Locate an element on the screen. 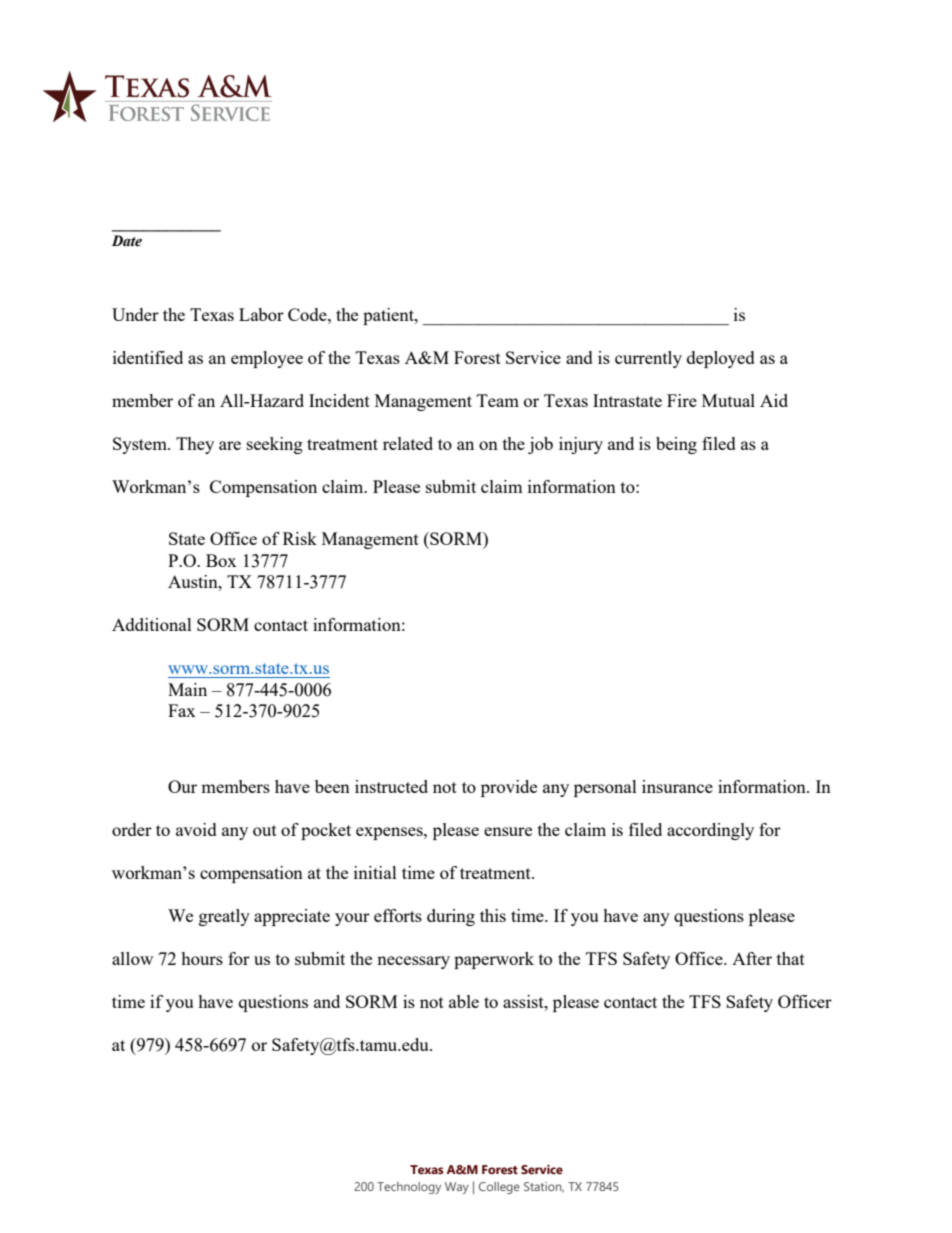 The width and height of the screenshot is (952, 1233). deployed is located at coordinates (721, 359).
